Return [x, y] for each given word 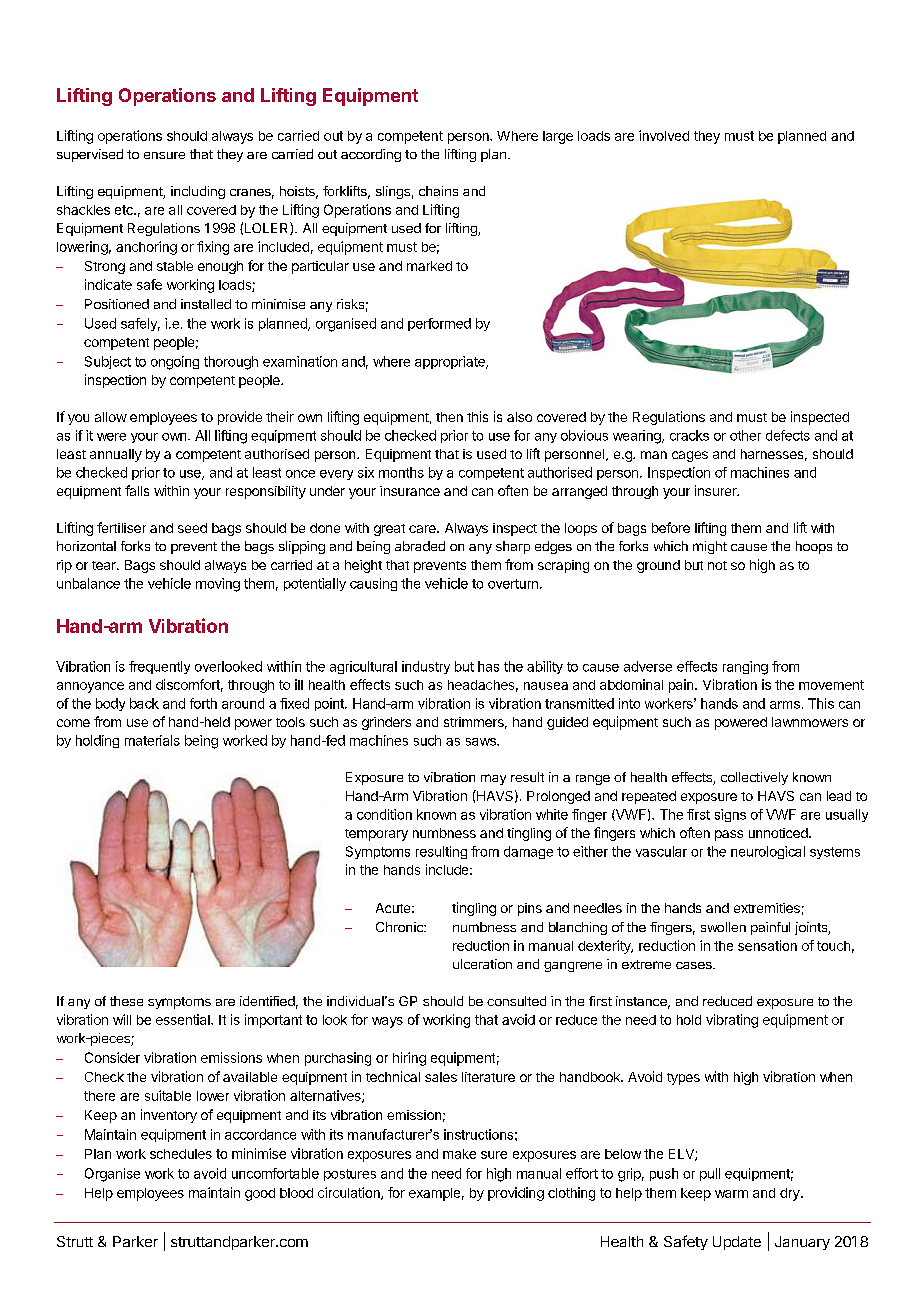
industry [426, 667]
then [449, 417]
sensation [767, 945]
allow [111, 417]
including [198, 192]
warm [731, 1194]
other [745, 435]
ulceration [482, 964]
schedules [181, 1154]
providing [516, 1194]
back [144, 703]
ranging [745, 668]
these [126, 1001]
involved [664, 135]
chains [438, 191]
